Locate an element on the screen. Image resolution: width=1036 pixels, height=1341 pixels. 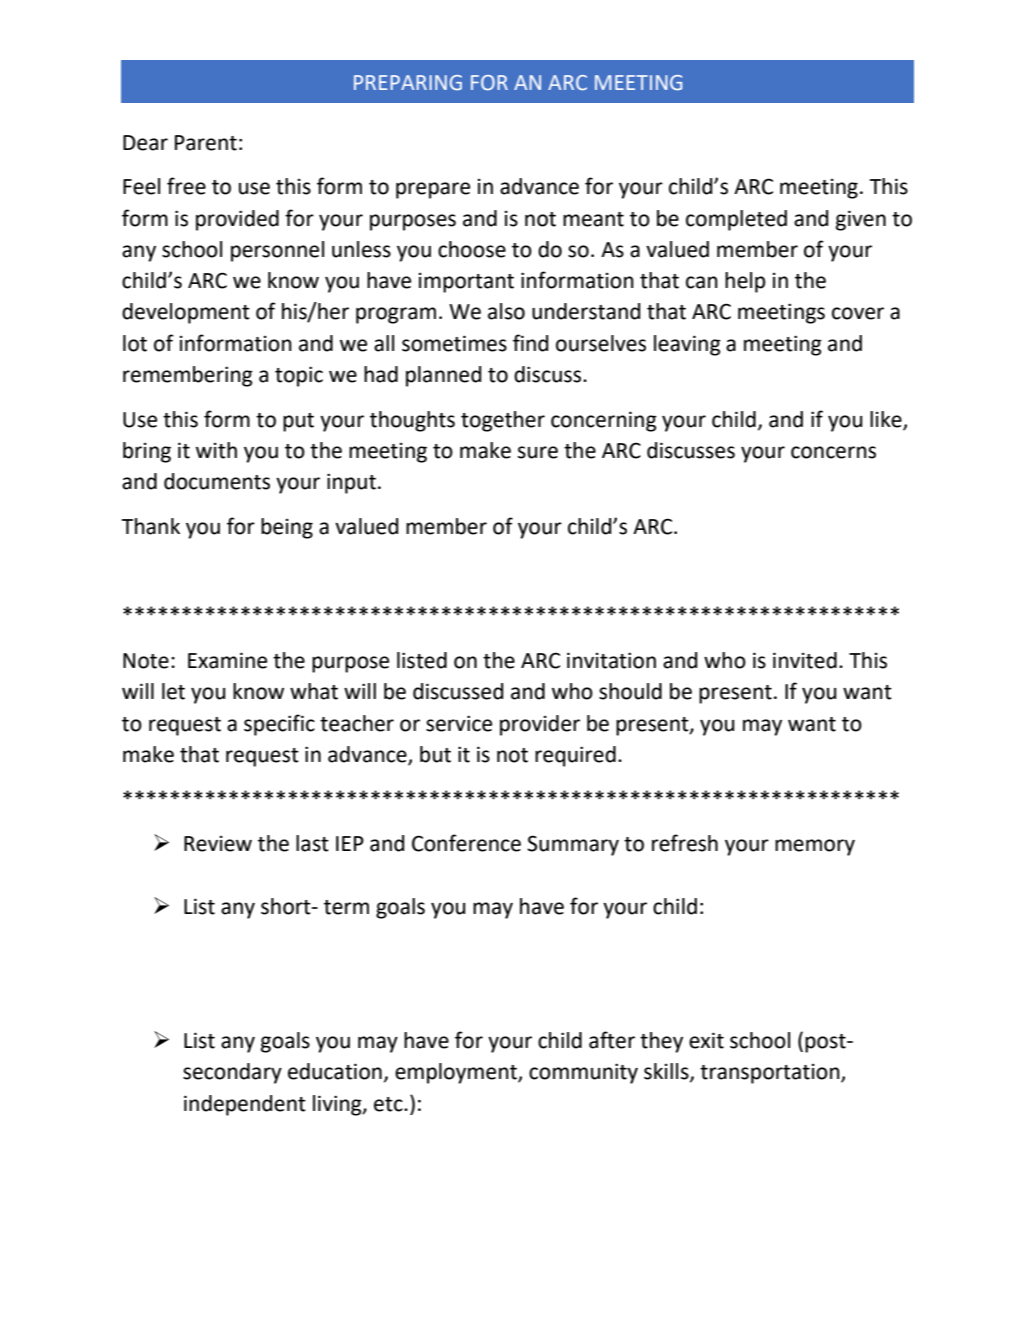
Parent is located at coordinates (206, 143).
